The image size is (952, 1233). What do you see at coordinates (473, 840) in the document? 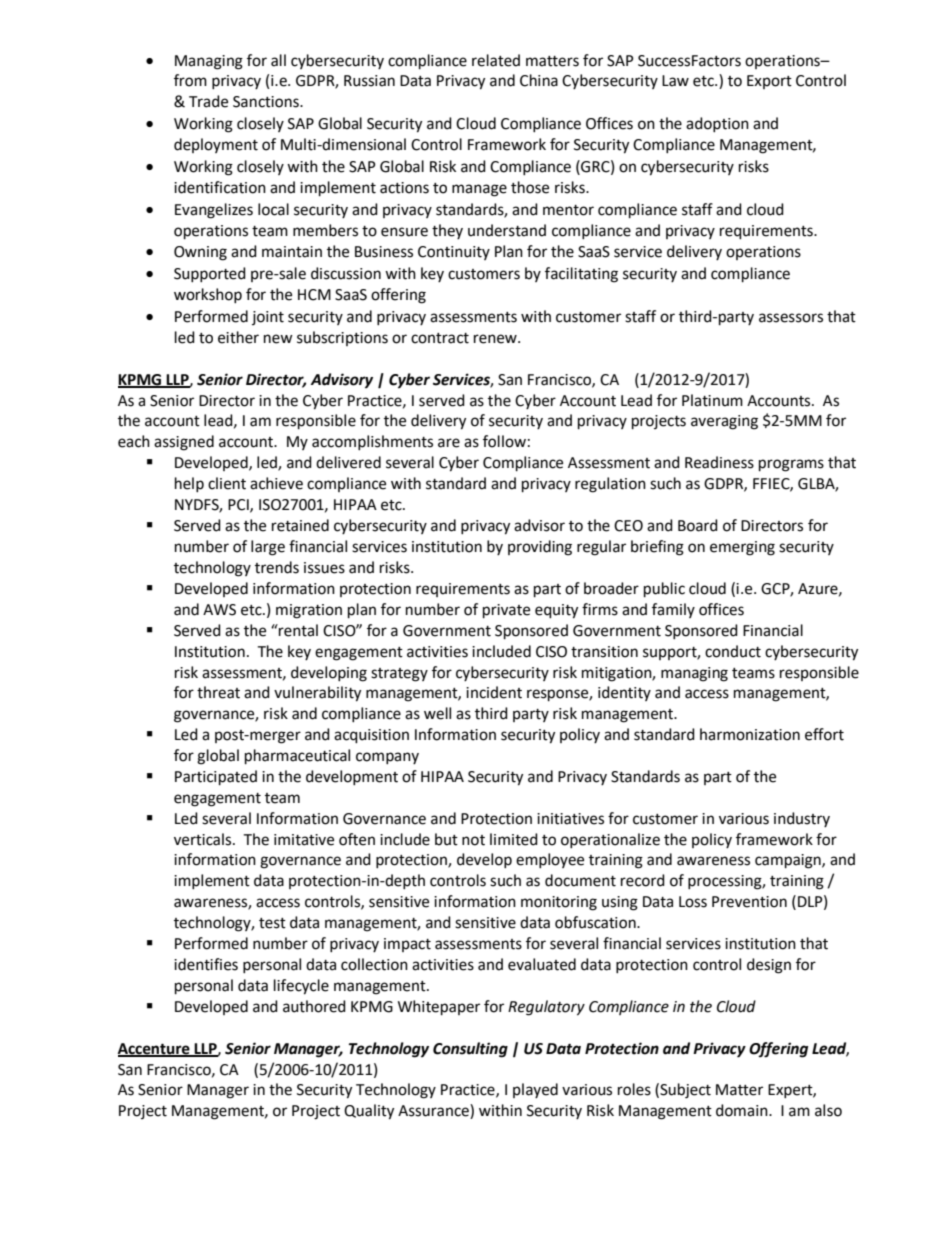
I see `not` at bounding box center [473, 840].
